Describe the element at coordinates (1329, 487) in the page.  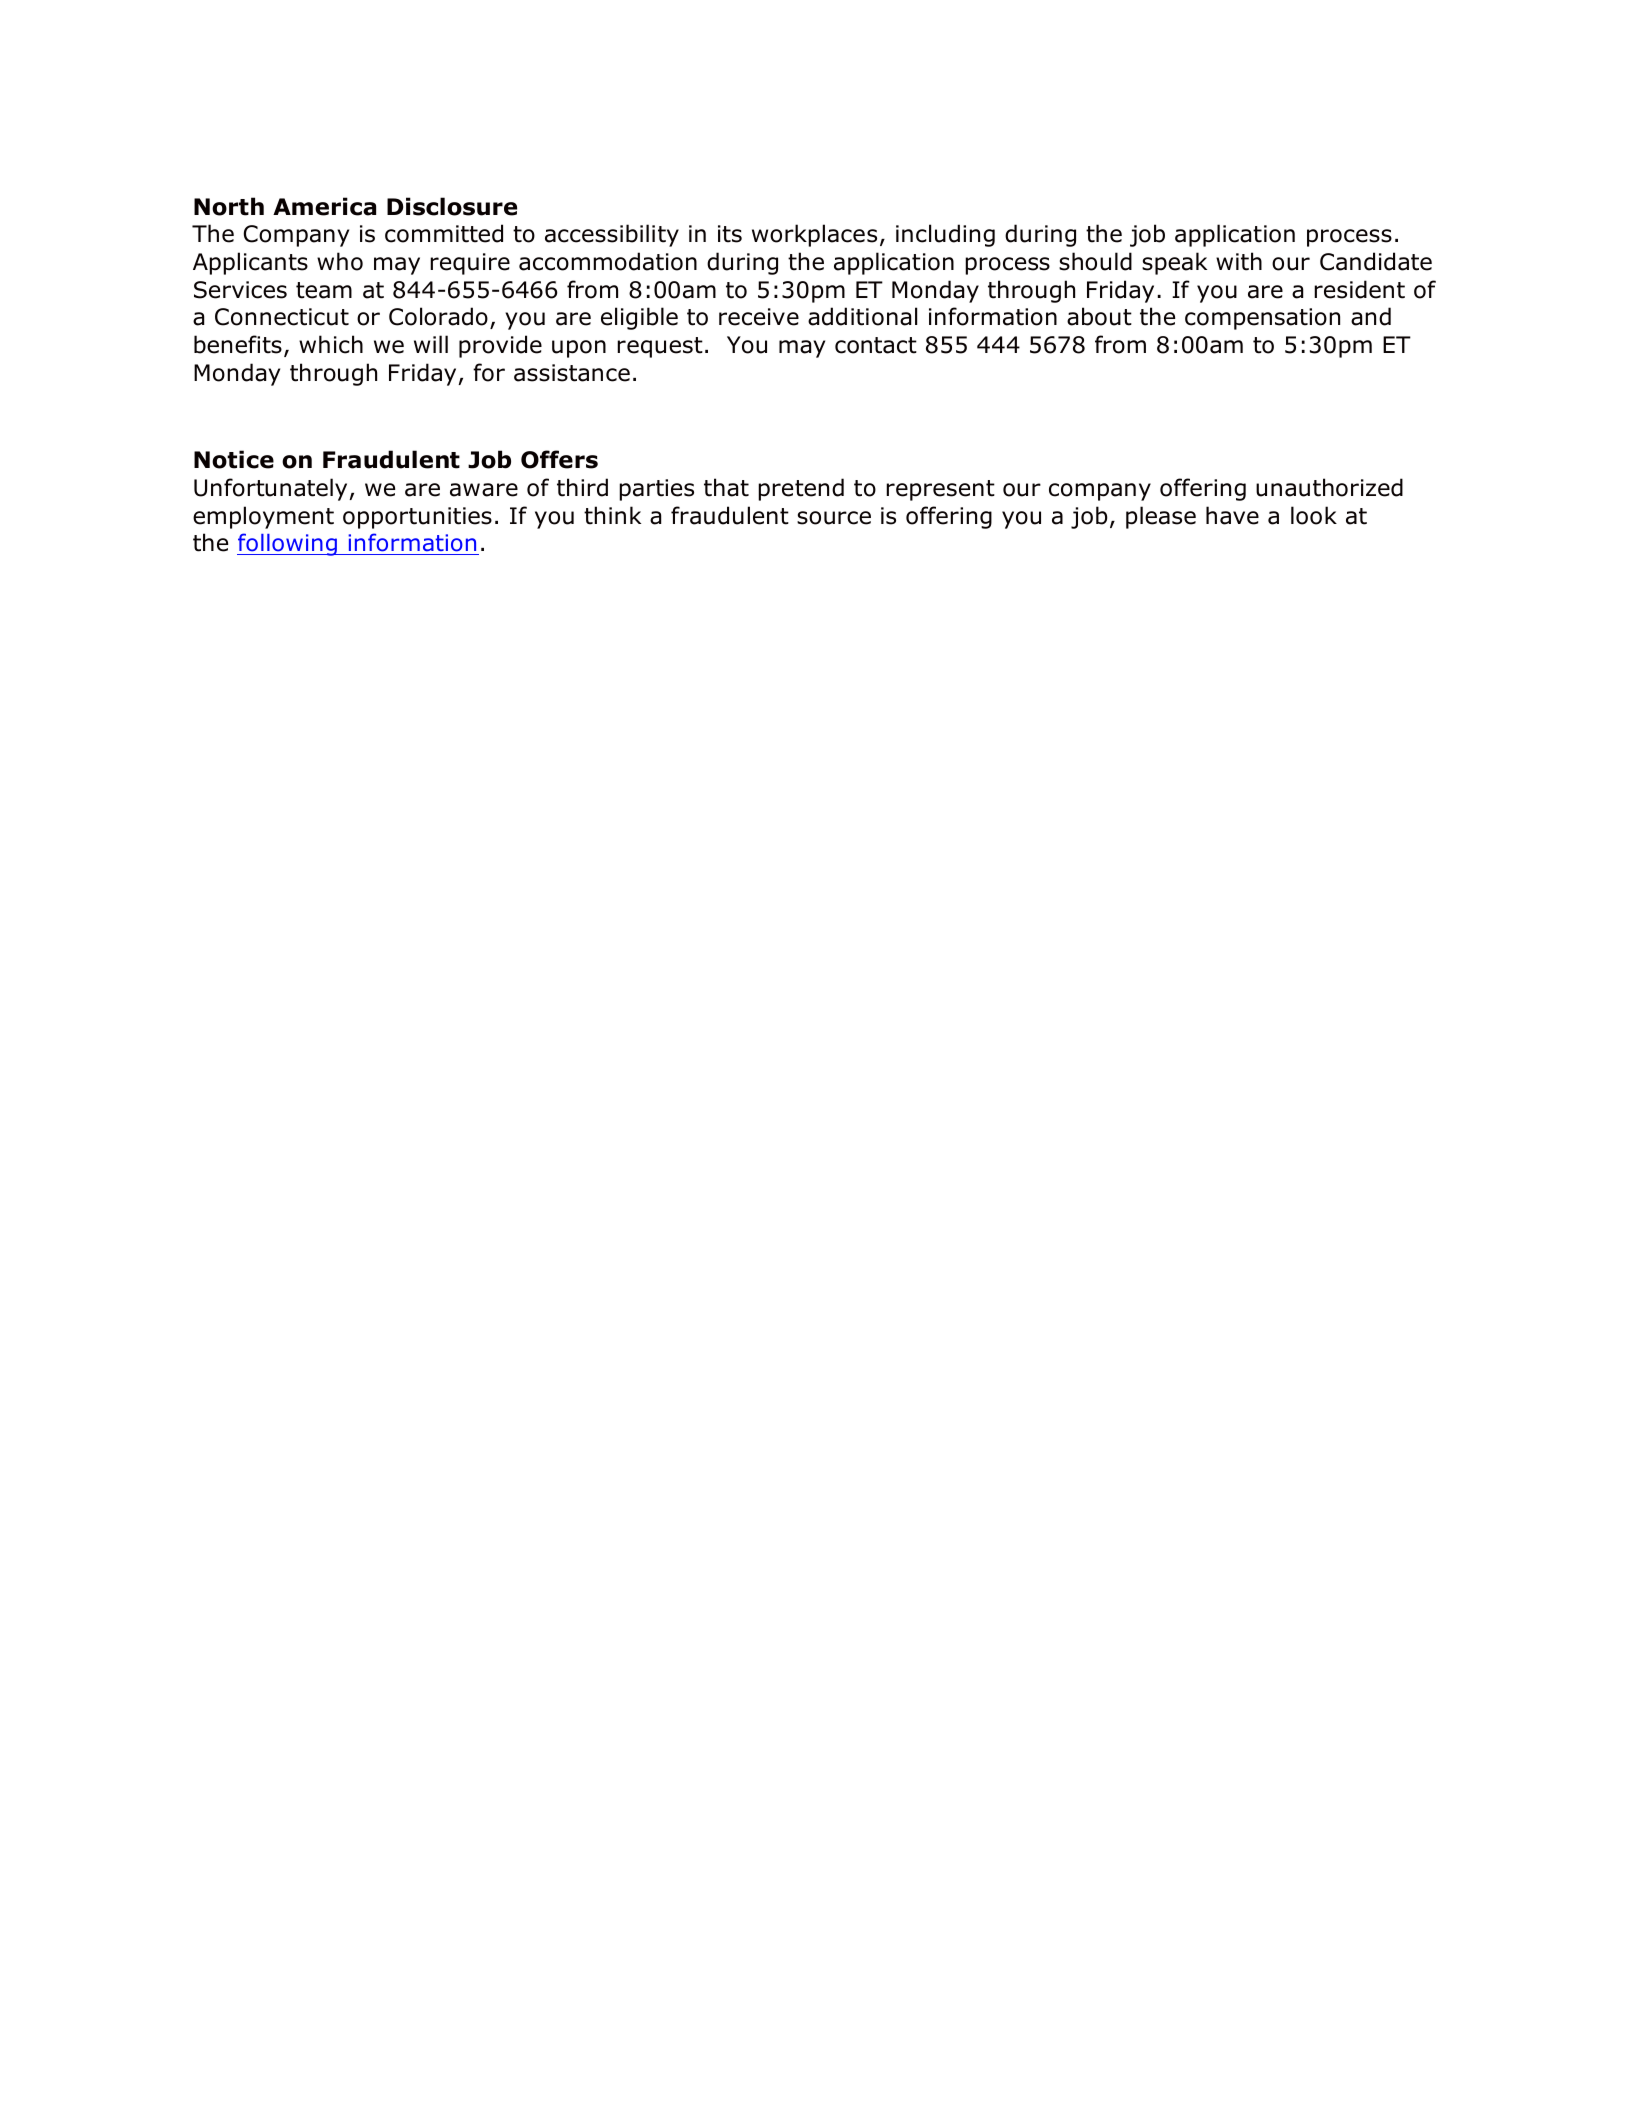
I see `unauthorized` at that location.
